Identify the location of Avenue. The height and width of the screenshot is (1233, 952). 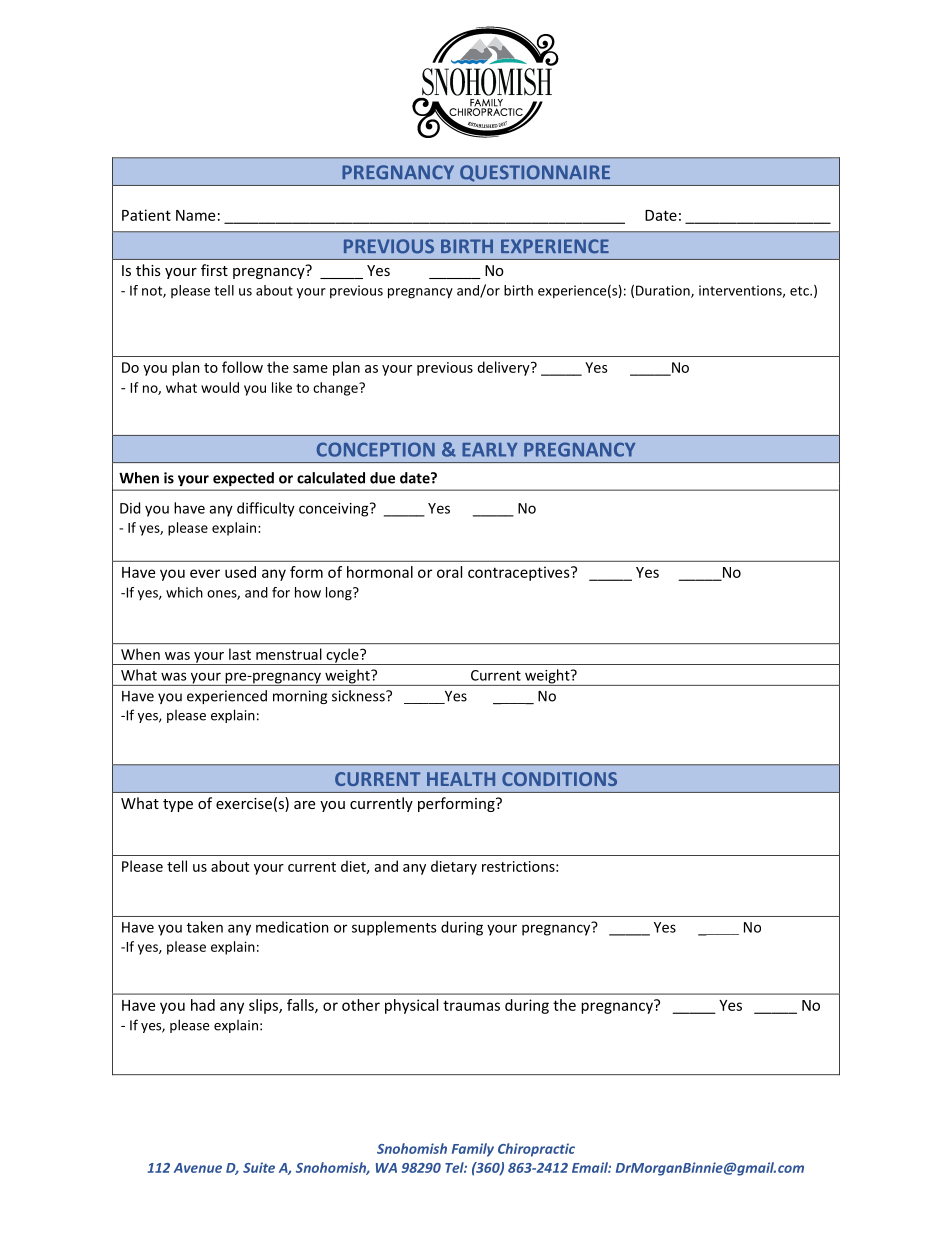
(198, 1168).
